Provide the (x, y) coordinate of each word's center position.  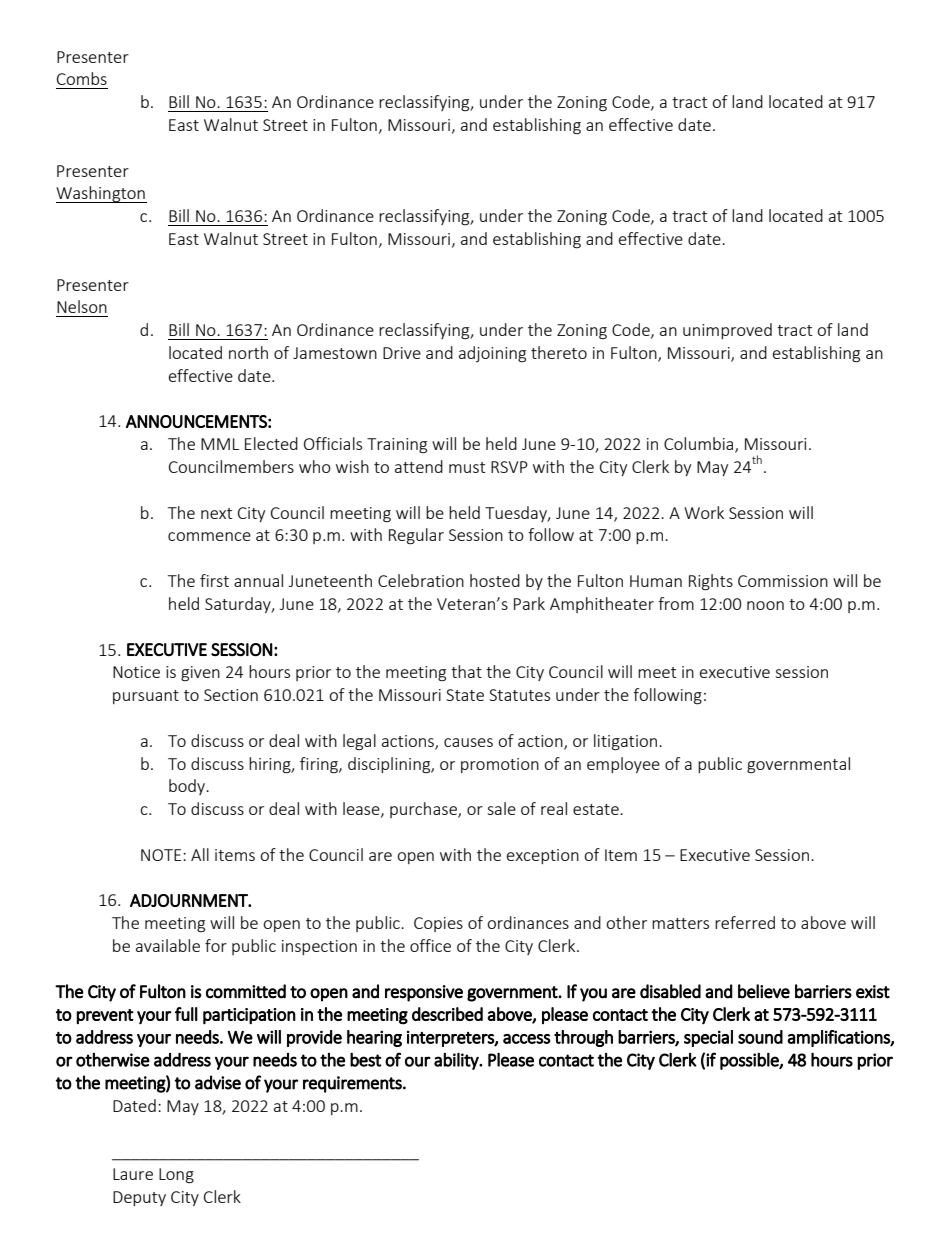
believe (764, 991)
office (430, 945)
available (168, 945)
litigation (627, 742)
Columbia (700, 445)
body (188, 787)
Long (176, 1176)
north (248, 352)
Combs (82, 78)
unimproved (727, 331)
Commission (783, 581)
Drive (402, 353)
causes (468, 742)
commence (209, 536)
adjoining (492, 354)
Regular (416, 536)
